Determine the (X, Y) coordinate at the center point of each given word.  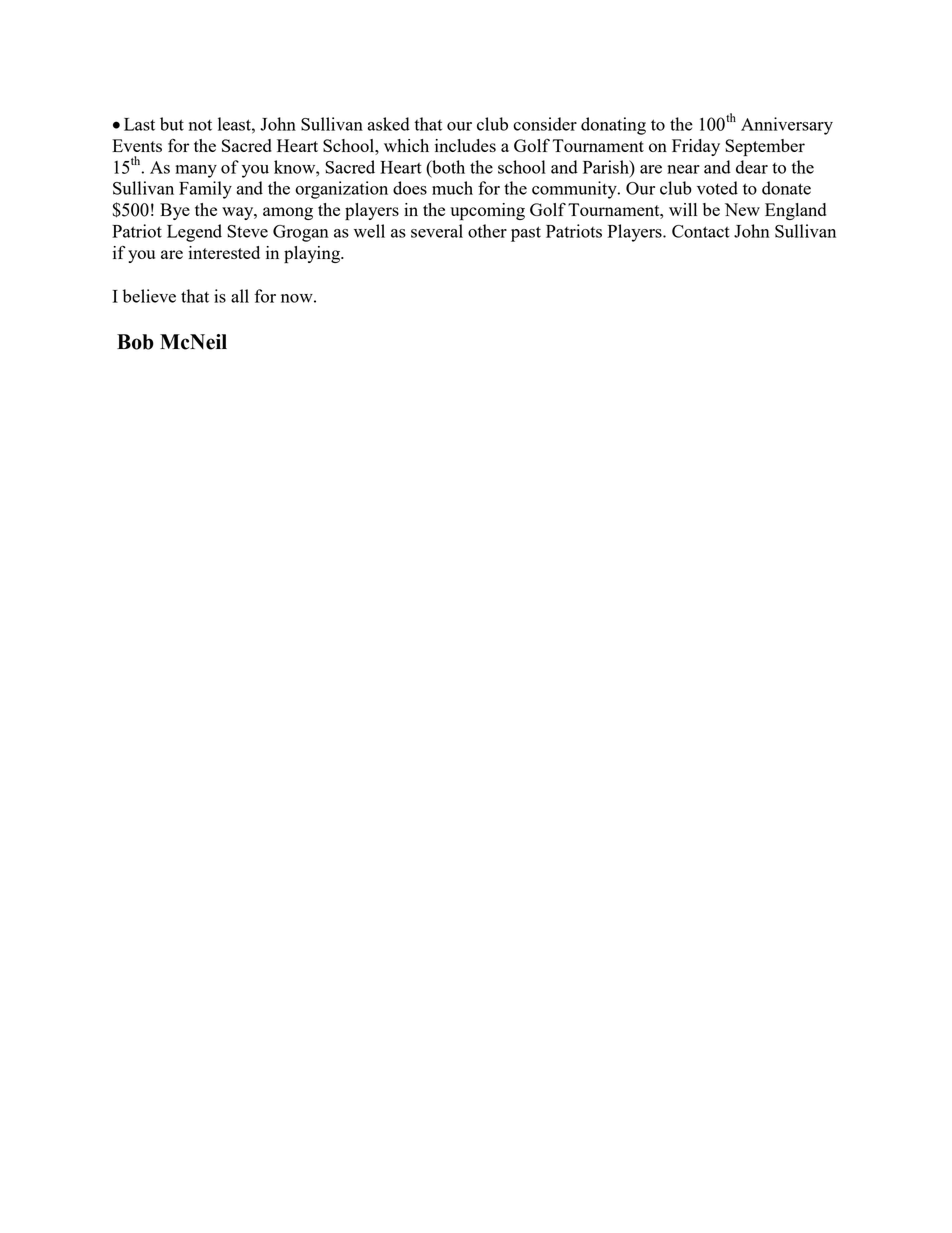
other (487, 231)
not (200, 125)
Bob (135, 342)
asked (388, 124)
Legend (194, 233)
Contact (701, 231)
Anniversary (787, 126)
